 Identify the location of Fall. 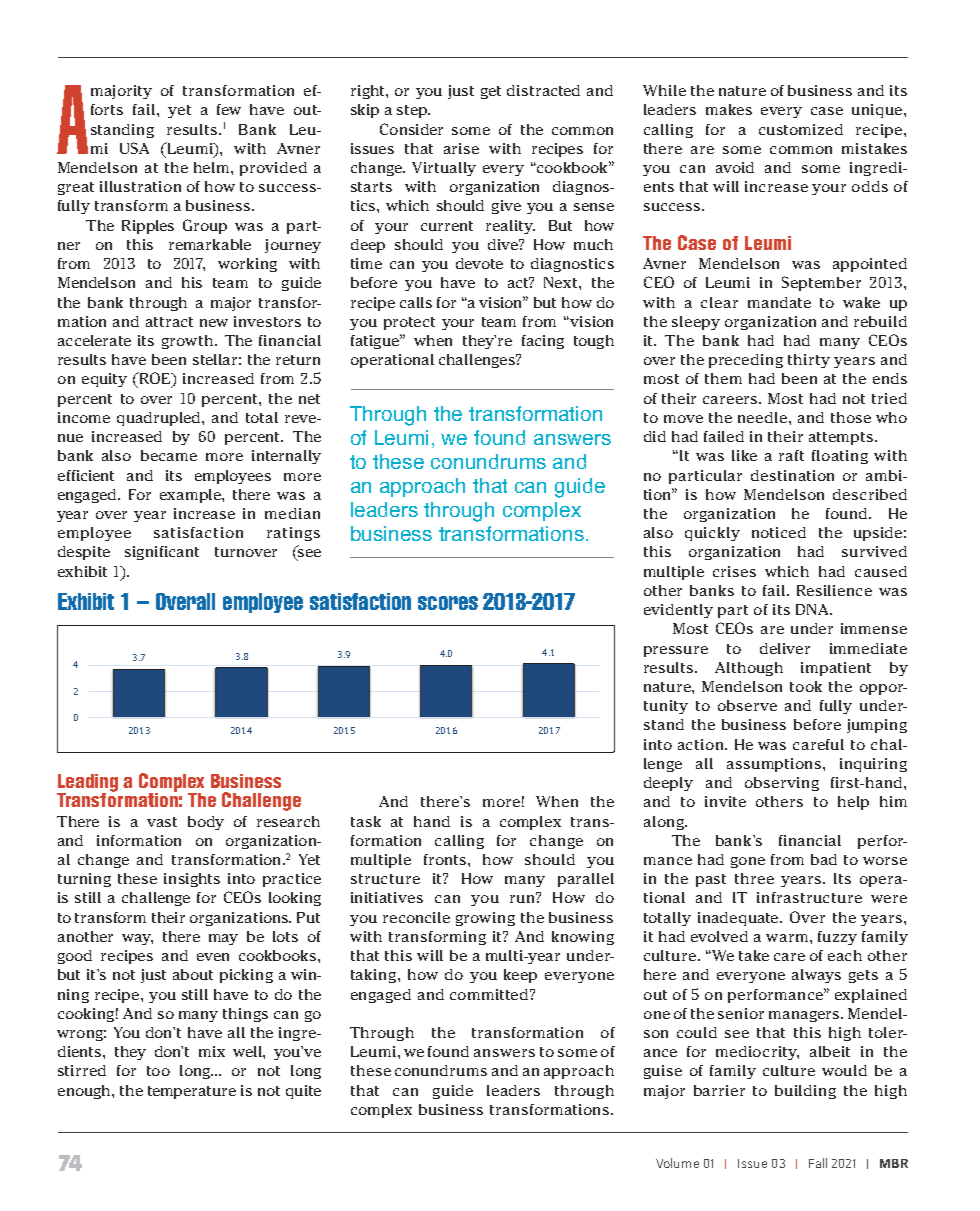
(818, 1163).
